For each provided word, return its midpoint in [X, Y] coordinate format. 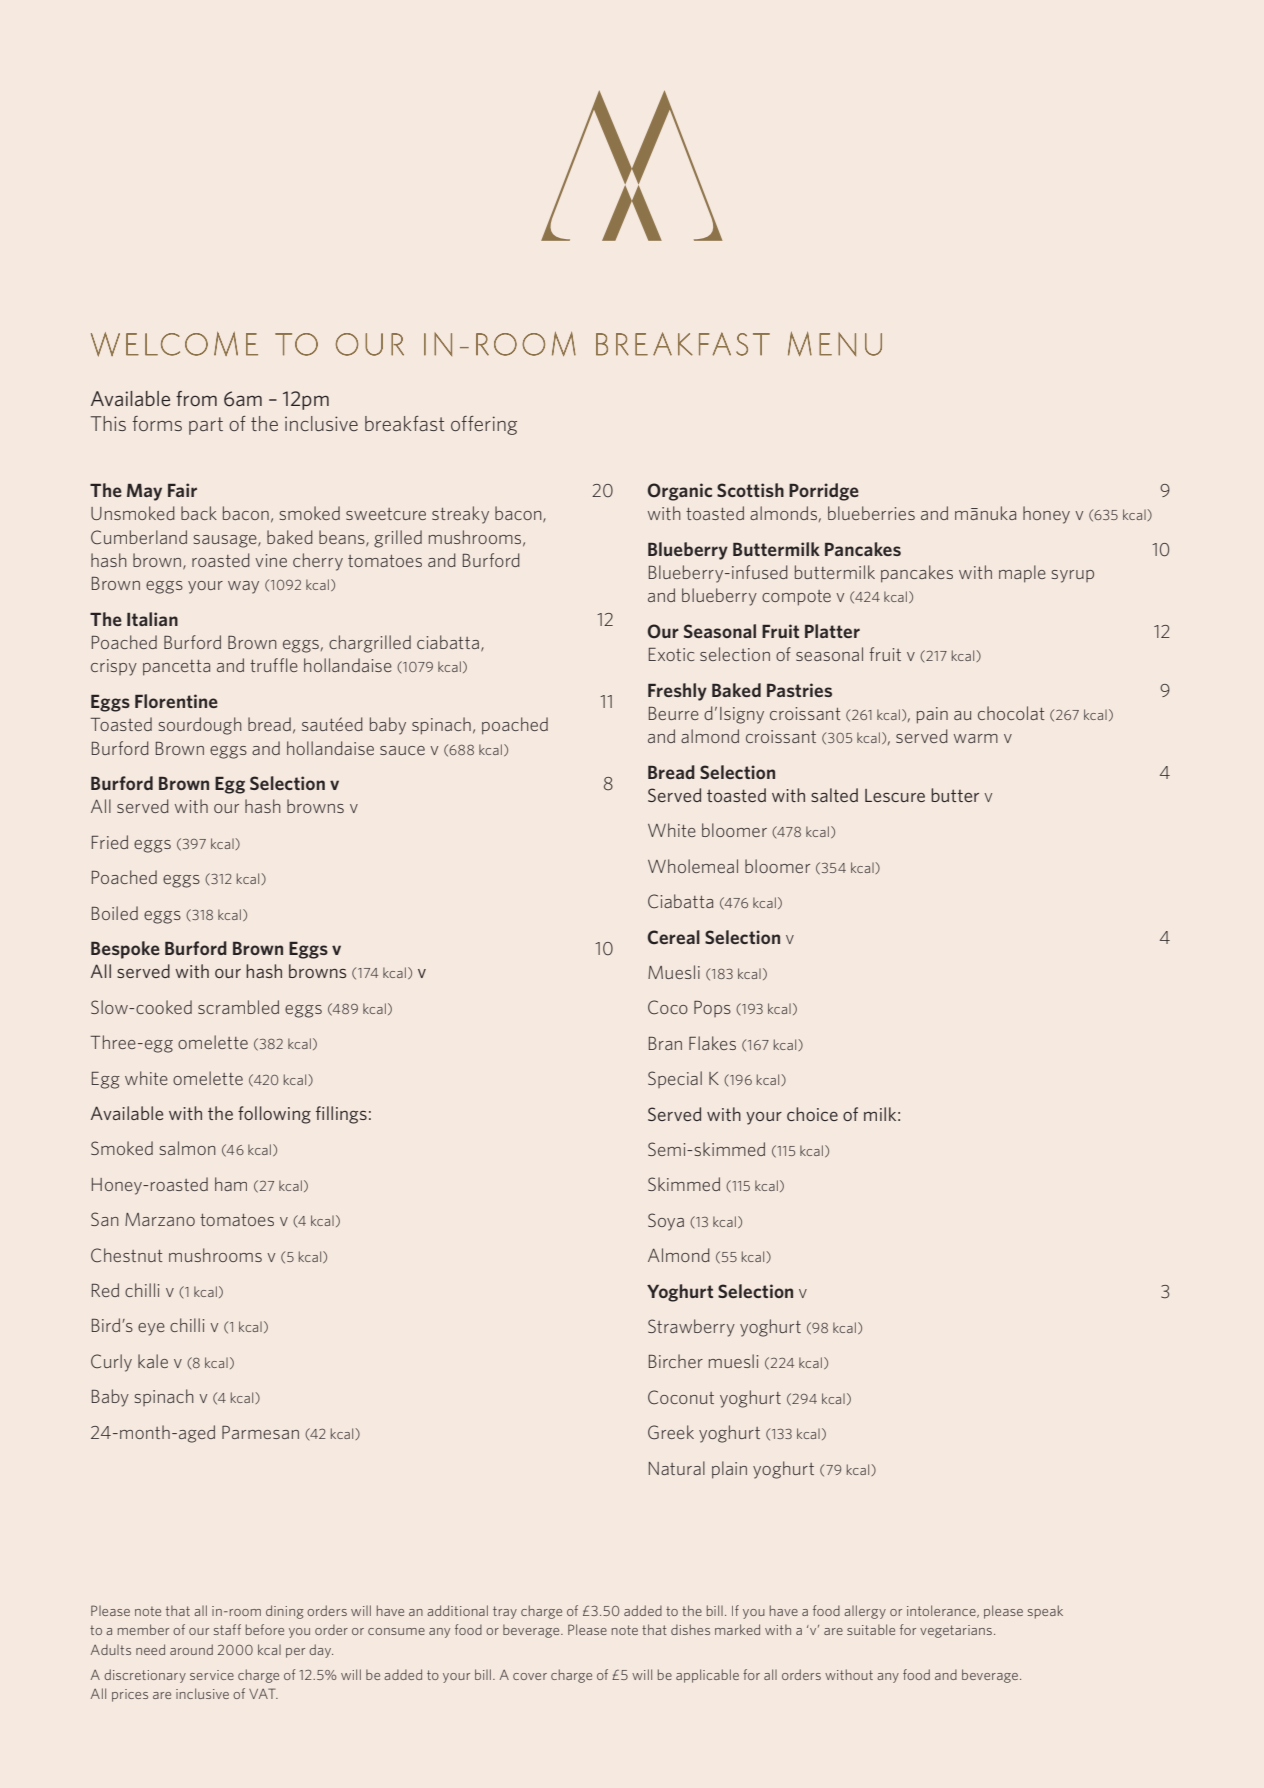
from [196, 398]
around [191, 1649]
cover [530, 1676]
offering [484, 425]
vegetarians [956, 1631]
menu [835, 344]
